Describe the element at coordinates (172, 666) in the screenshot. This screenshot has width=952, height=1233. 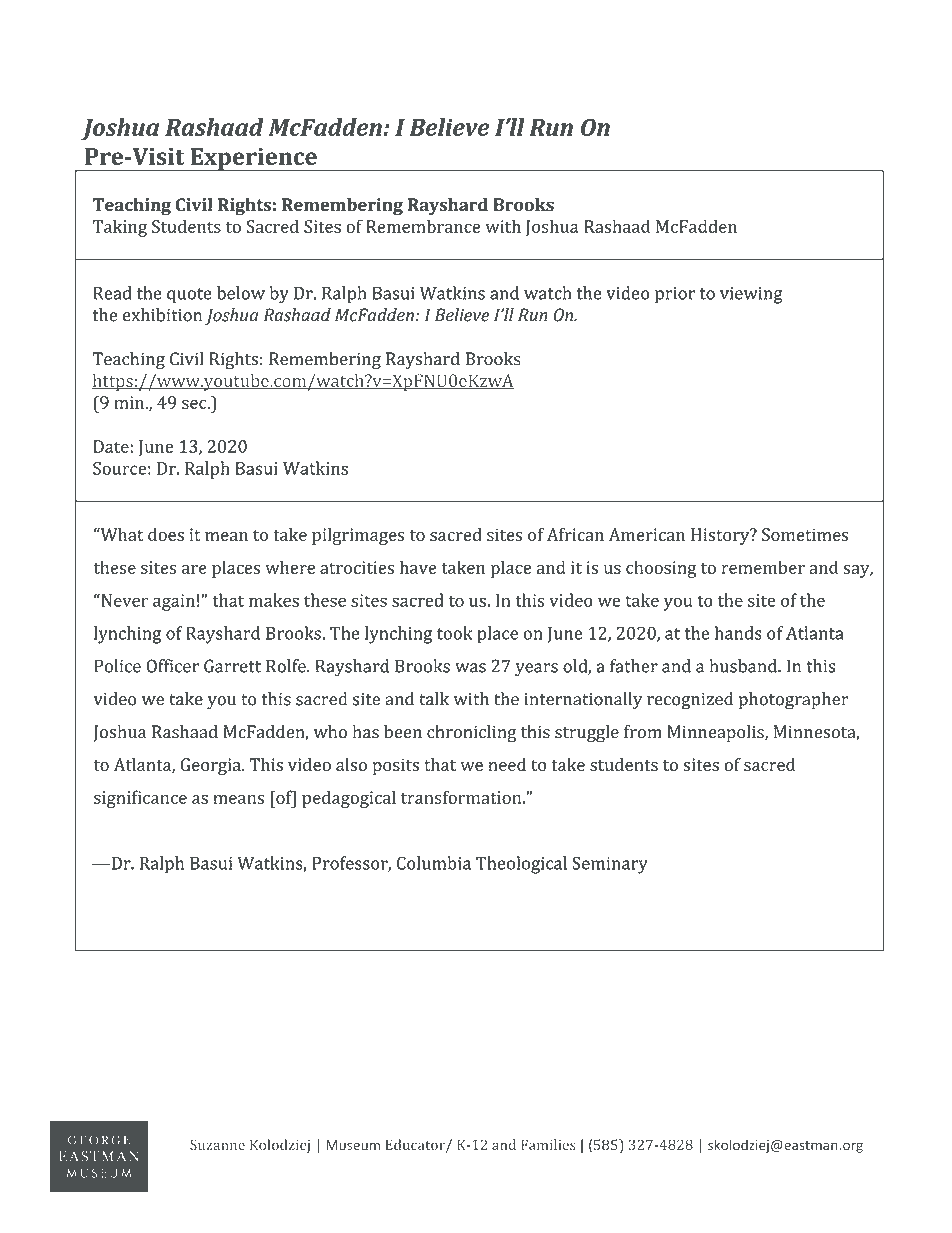
I see `Officer` at that location.
